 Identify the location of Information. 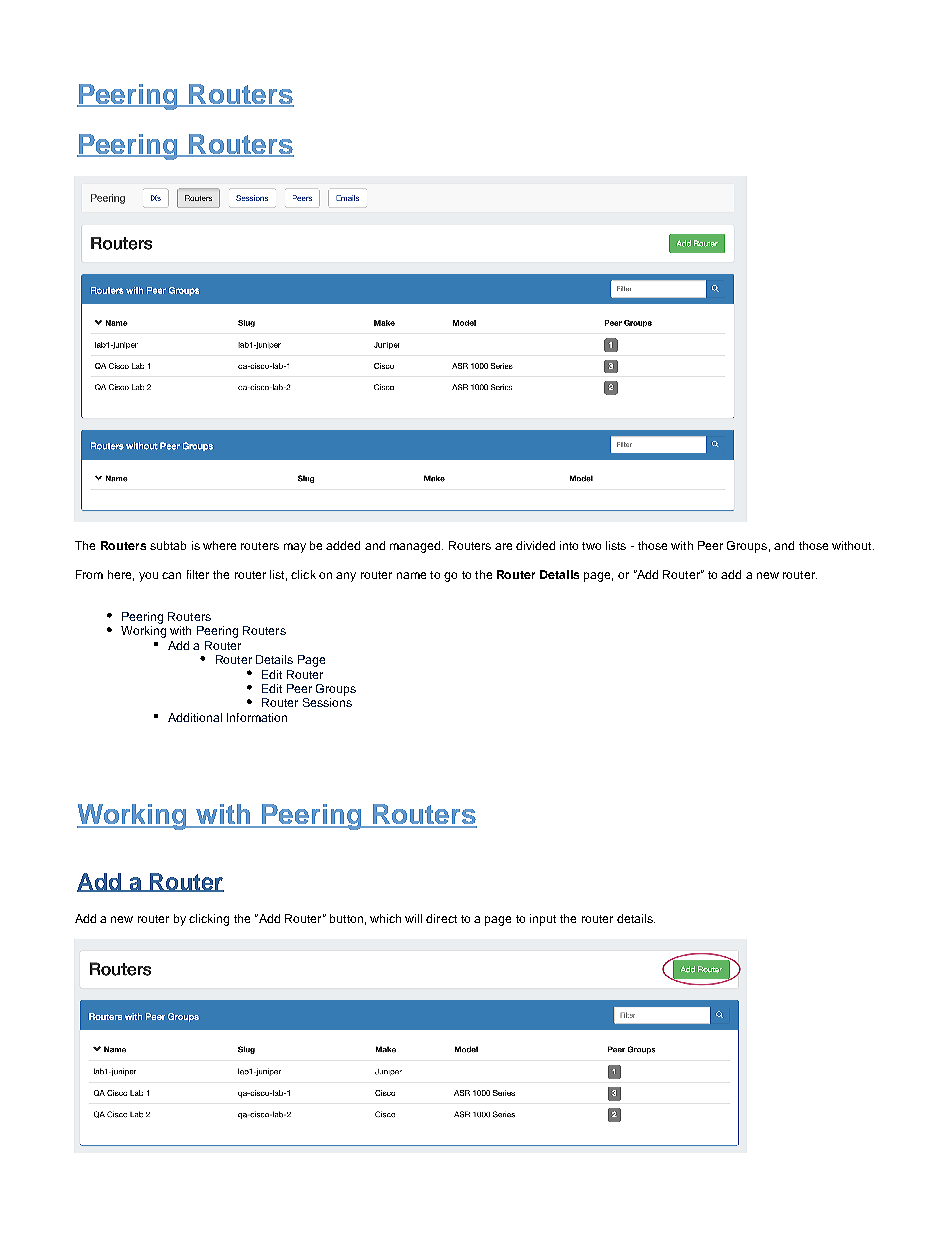
(257, 717).
